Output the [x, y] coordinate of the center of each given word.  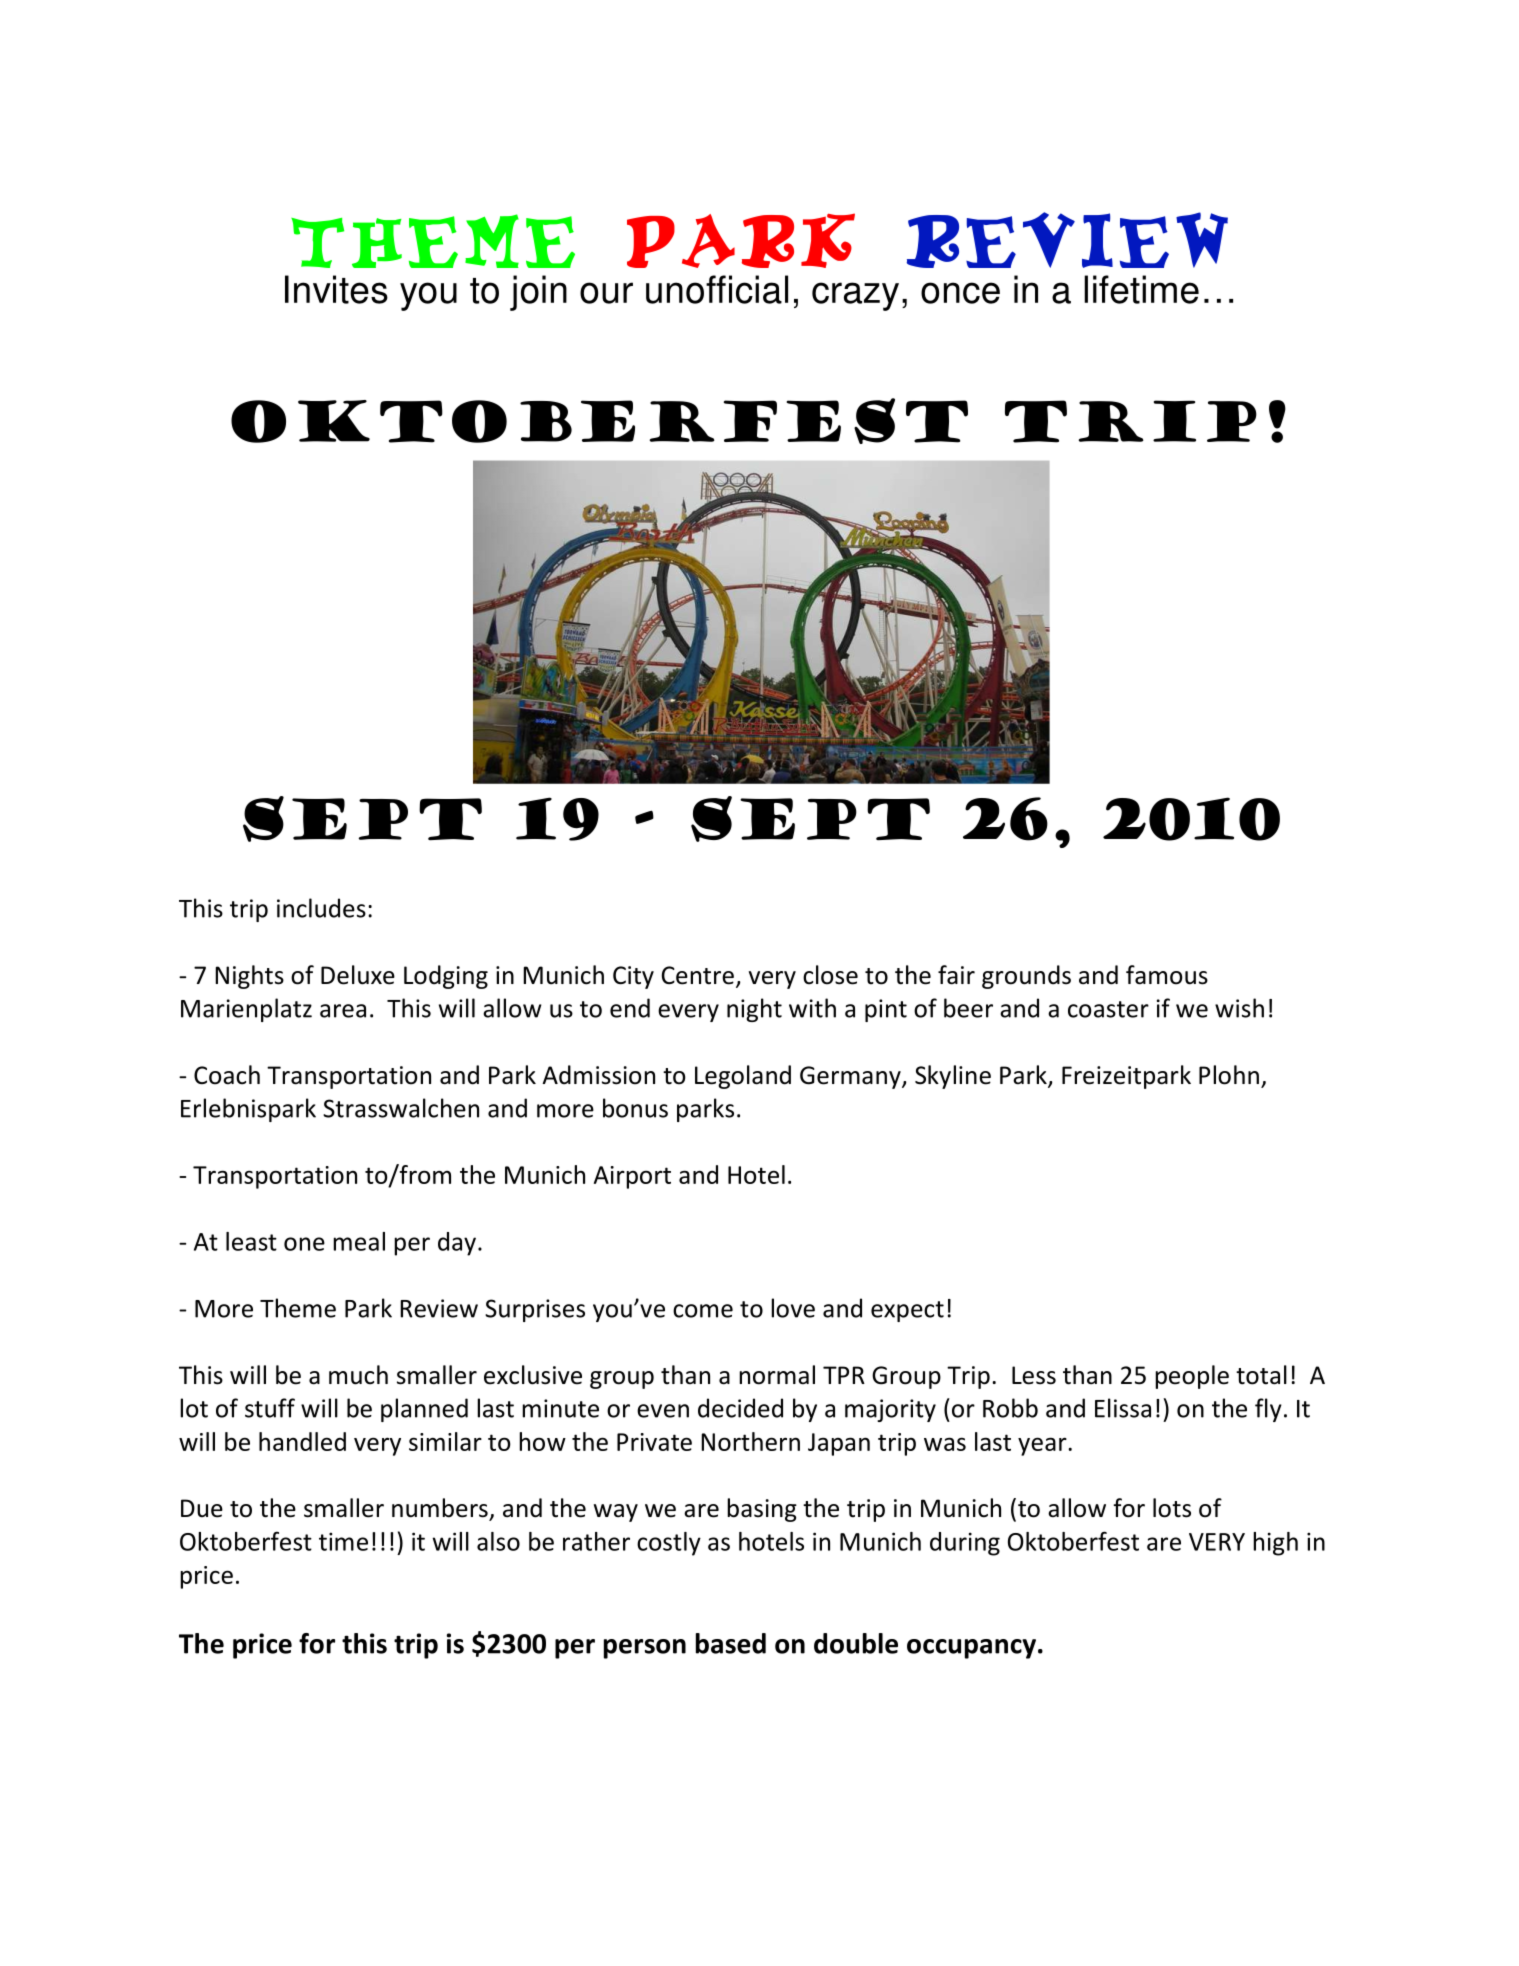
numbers [440, 1508]
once [960, 293]
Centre [698, 975]
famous [1167, 975]
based [731, 1643]
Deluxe [358, 975]
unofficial [717, 289]
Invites [336, 289]
